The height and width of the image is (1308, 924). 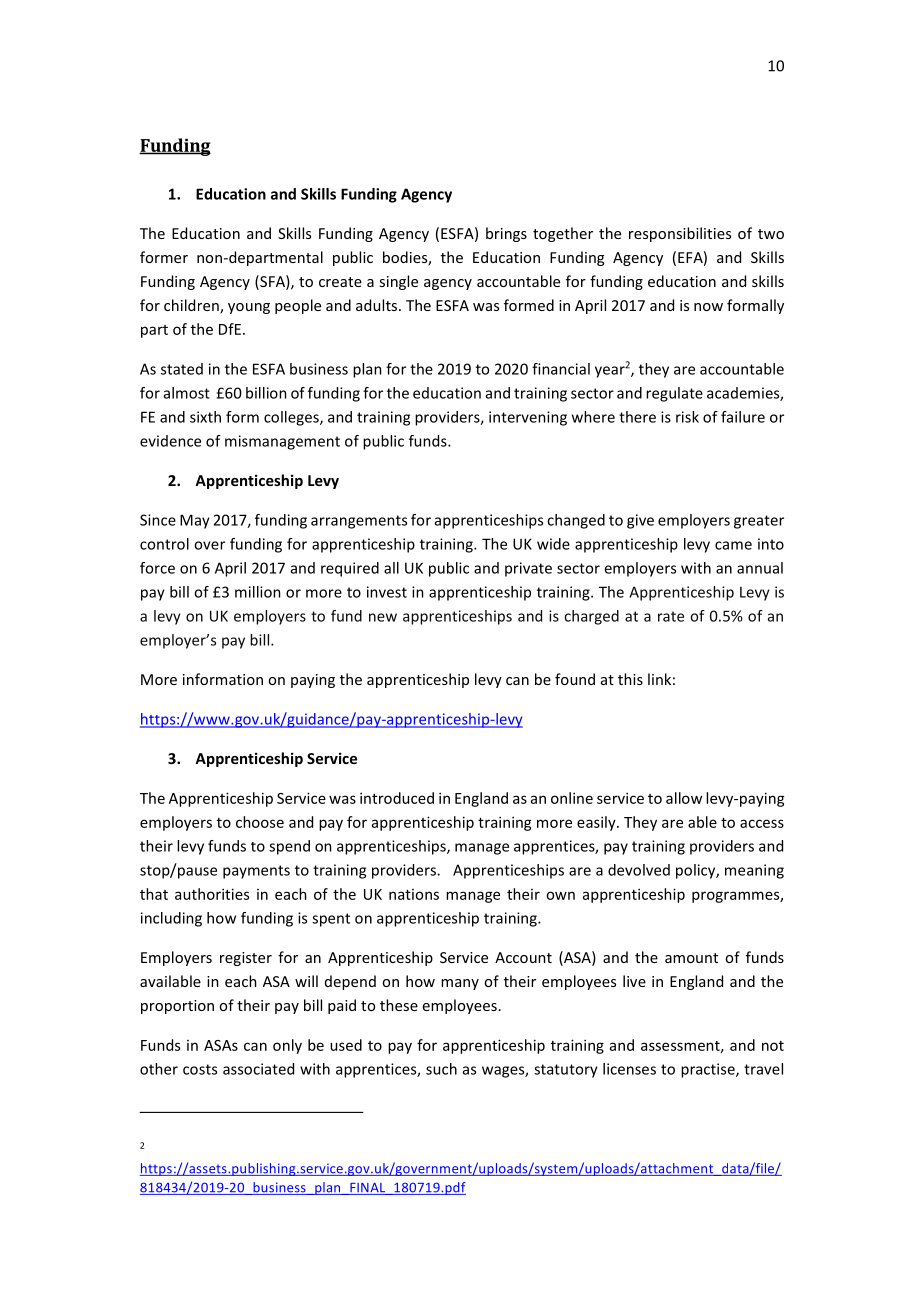 What do you see at coordinates (195, 521) in the image?
I see `May` at bounding box center [195, 521].
